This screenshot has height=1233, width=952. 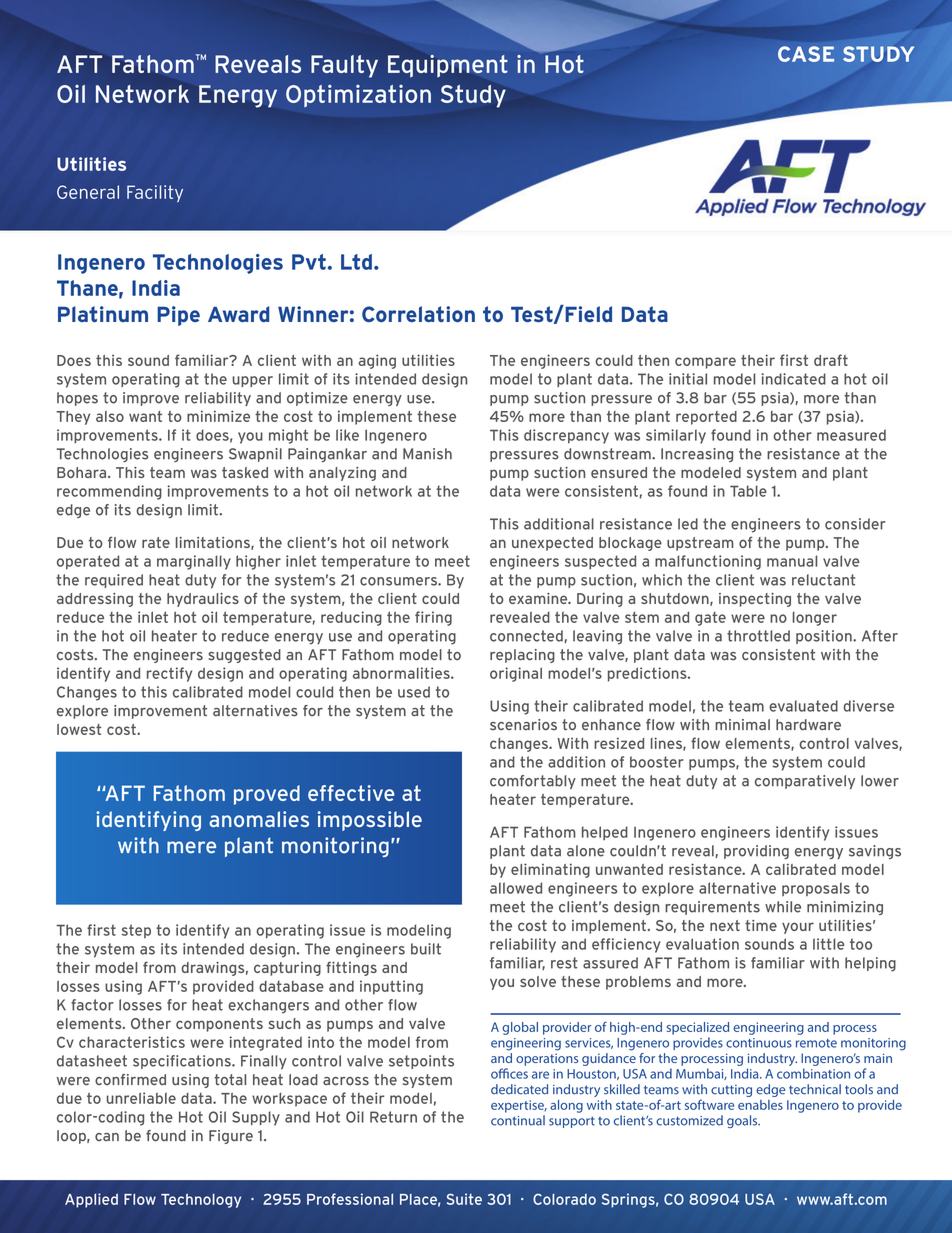 I want to click on Equipment, so click(x=448, y=66).
